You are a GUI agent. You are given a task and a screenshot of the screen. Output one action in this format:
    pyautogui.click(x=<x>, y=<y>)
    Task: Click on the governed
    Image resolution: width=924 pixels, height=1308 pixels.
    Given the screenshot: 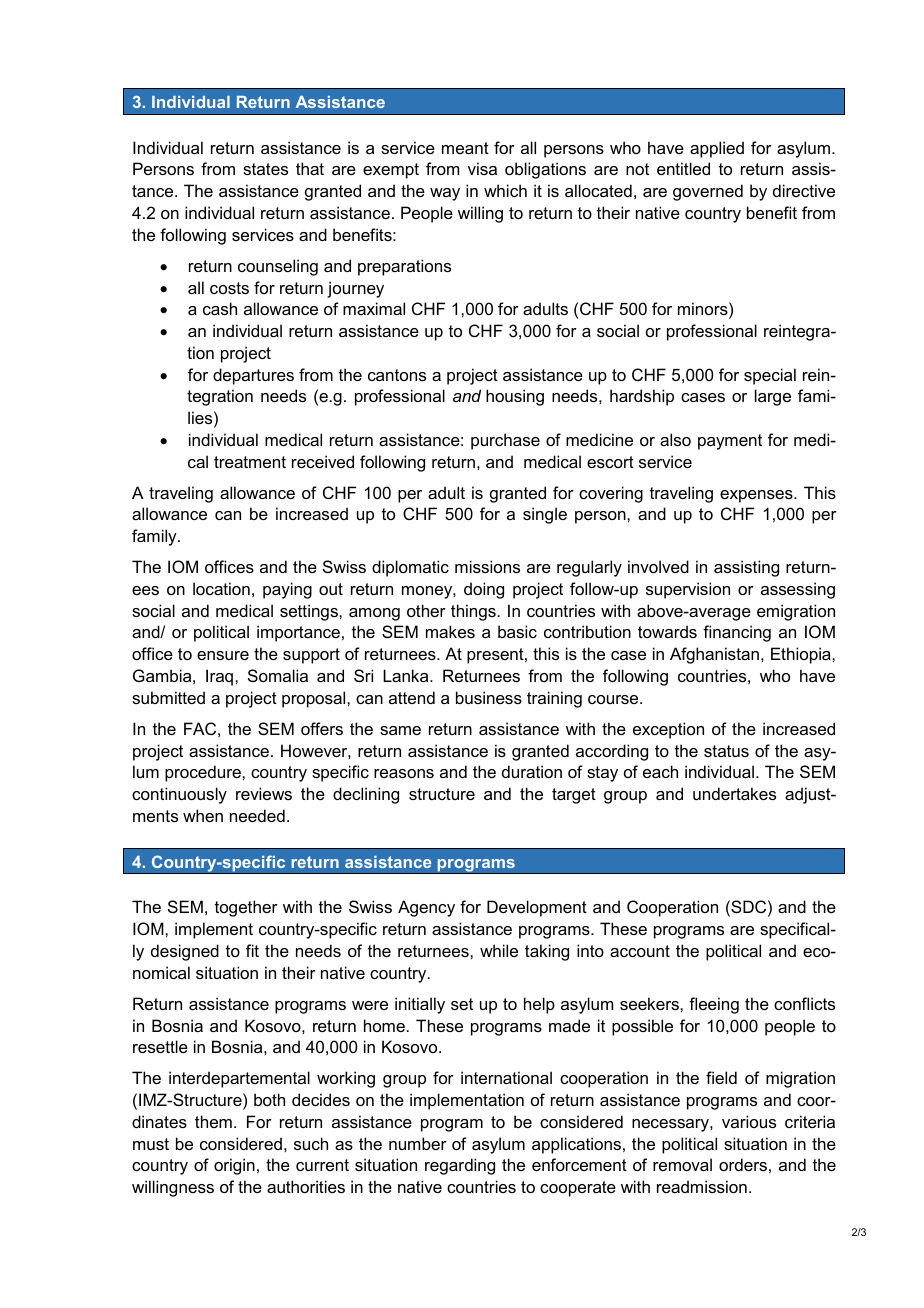 What is the action you would take?
    pyautogui.click(x=708, y=192)
